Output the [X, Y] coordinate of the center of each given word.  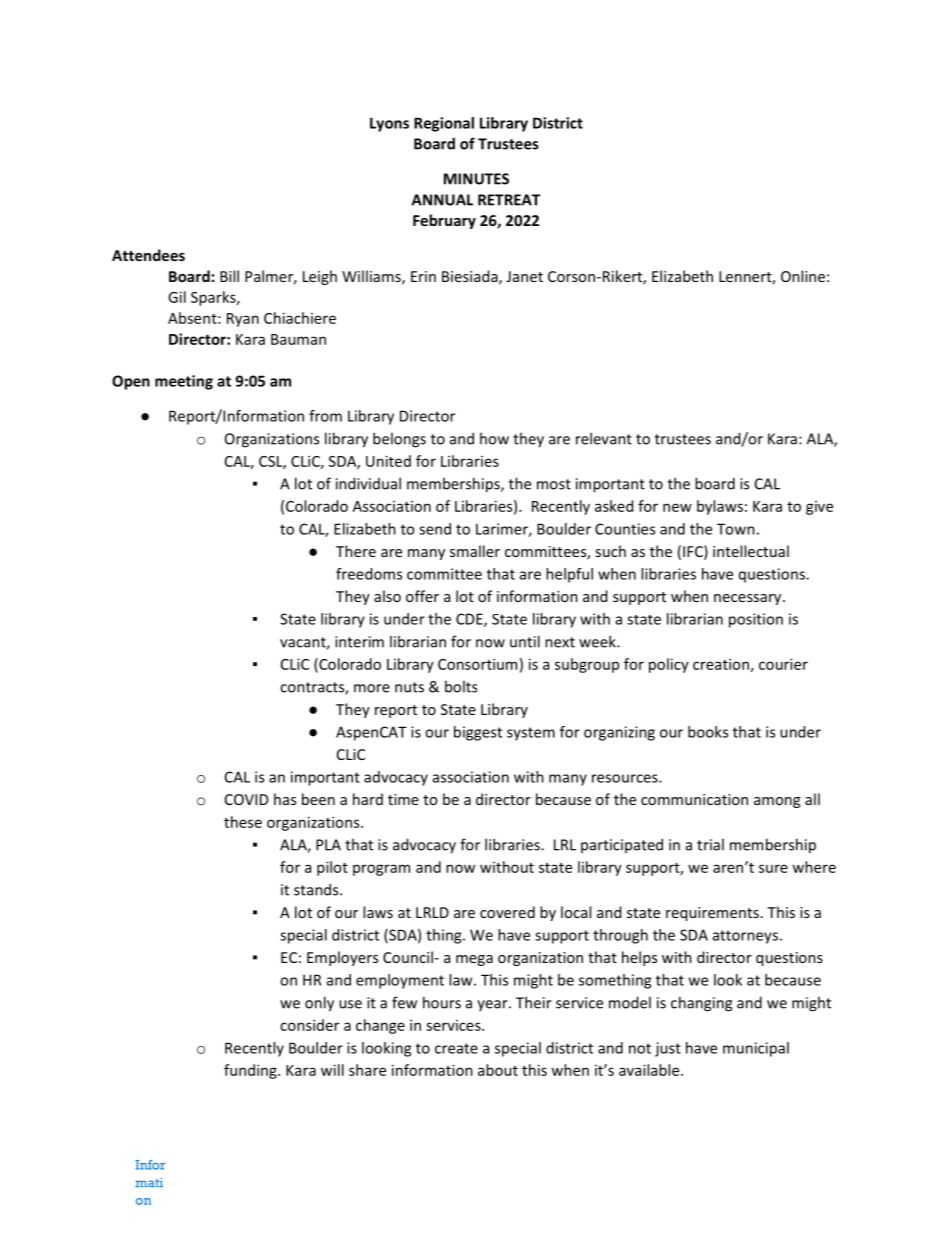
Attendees [148, 255]
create [456, 1048]
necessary [749, 599]
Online [803, 276]
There [356, 551]
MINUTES [476, 179]
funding [251, 1071]
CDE [470, 620]
